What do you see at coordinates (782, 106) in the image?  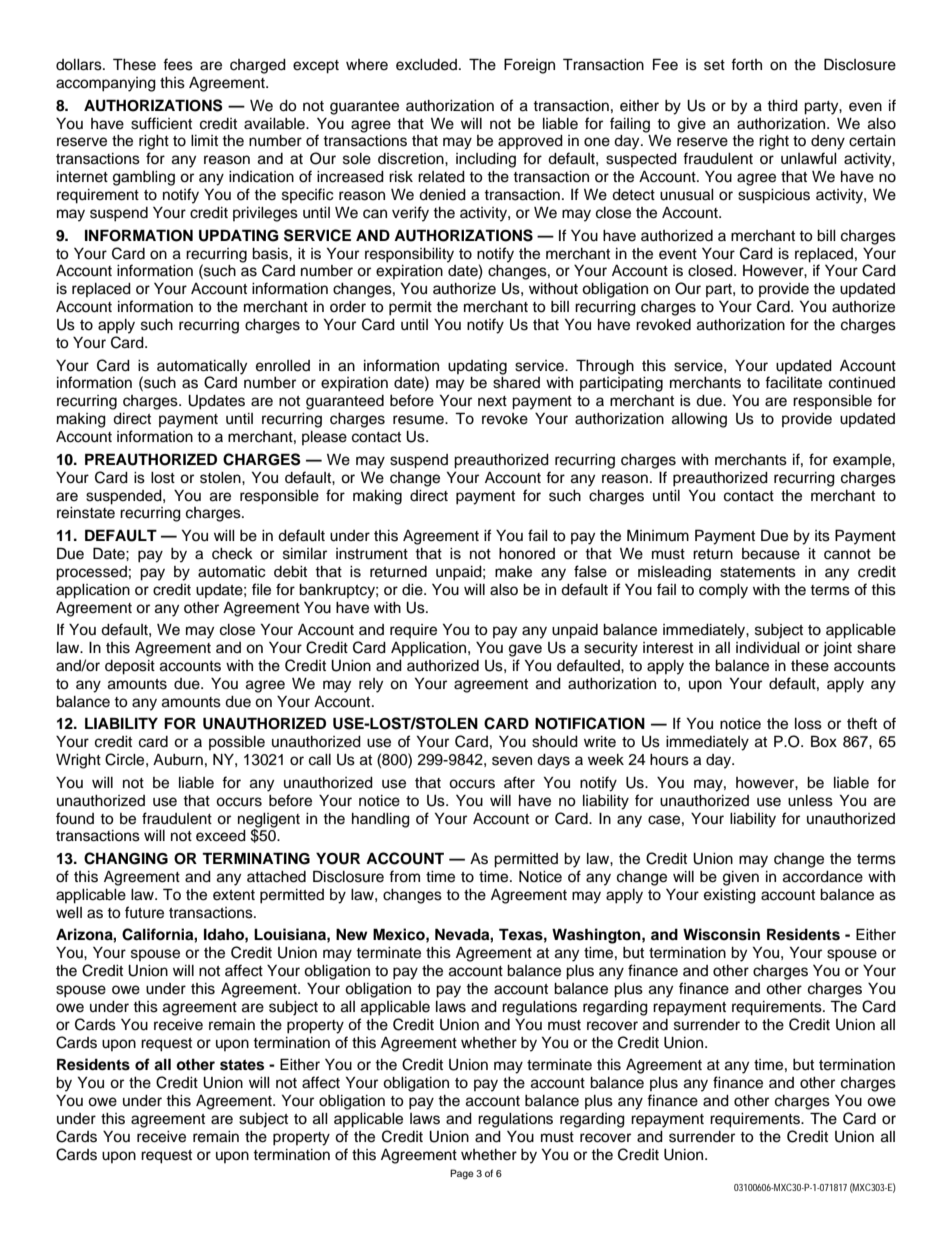 I see `third` at bounding box center [782, 106].
